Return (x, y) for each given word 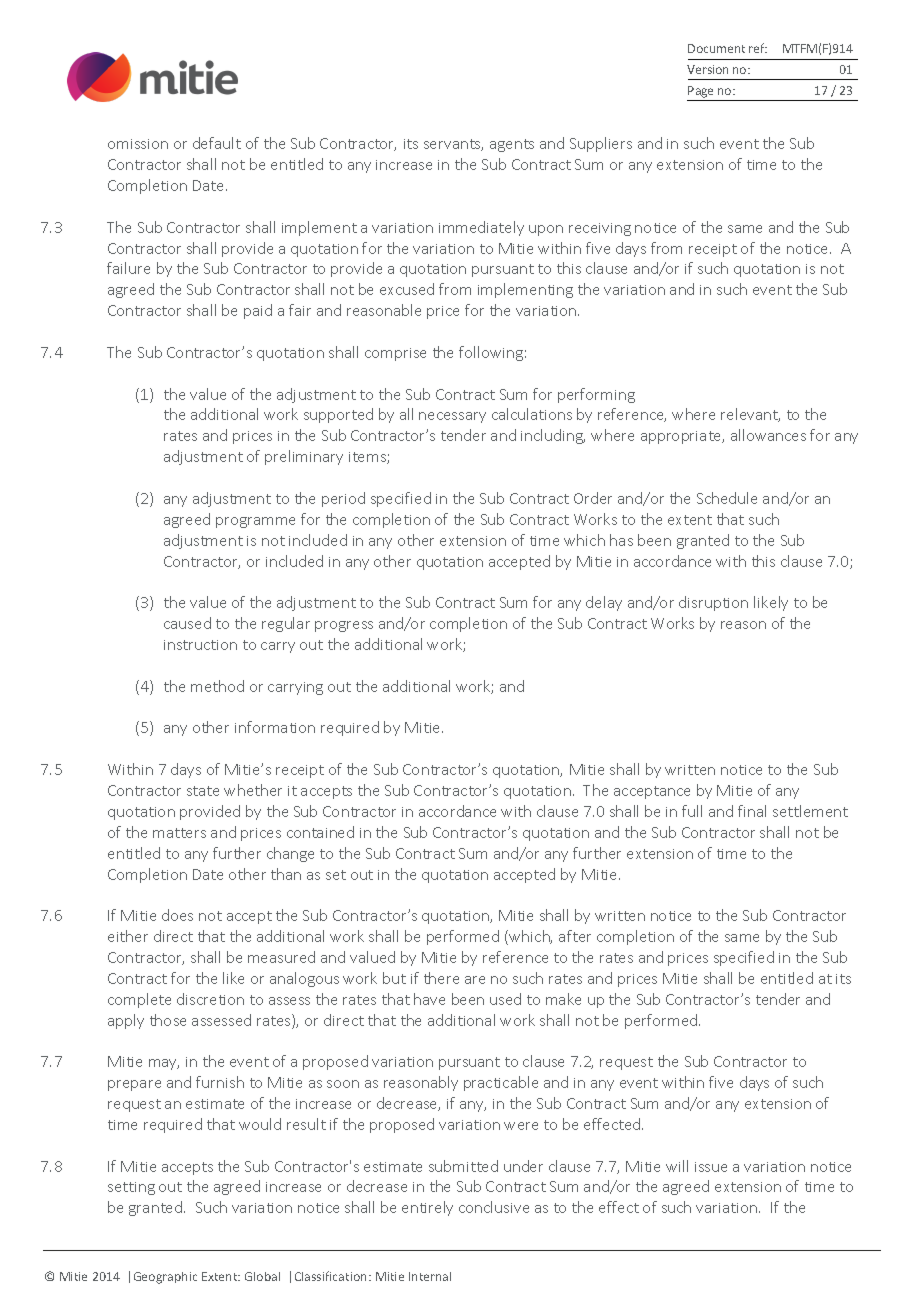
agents (512, 145)
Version (707, 69)
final (752, 811)
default (217, 143)
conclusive (494, 1207)
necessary (452, 417)
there (441, 978)
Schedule (727, 498)
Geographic (165, 1278)
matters (179, 833)
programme (255, 522)
